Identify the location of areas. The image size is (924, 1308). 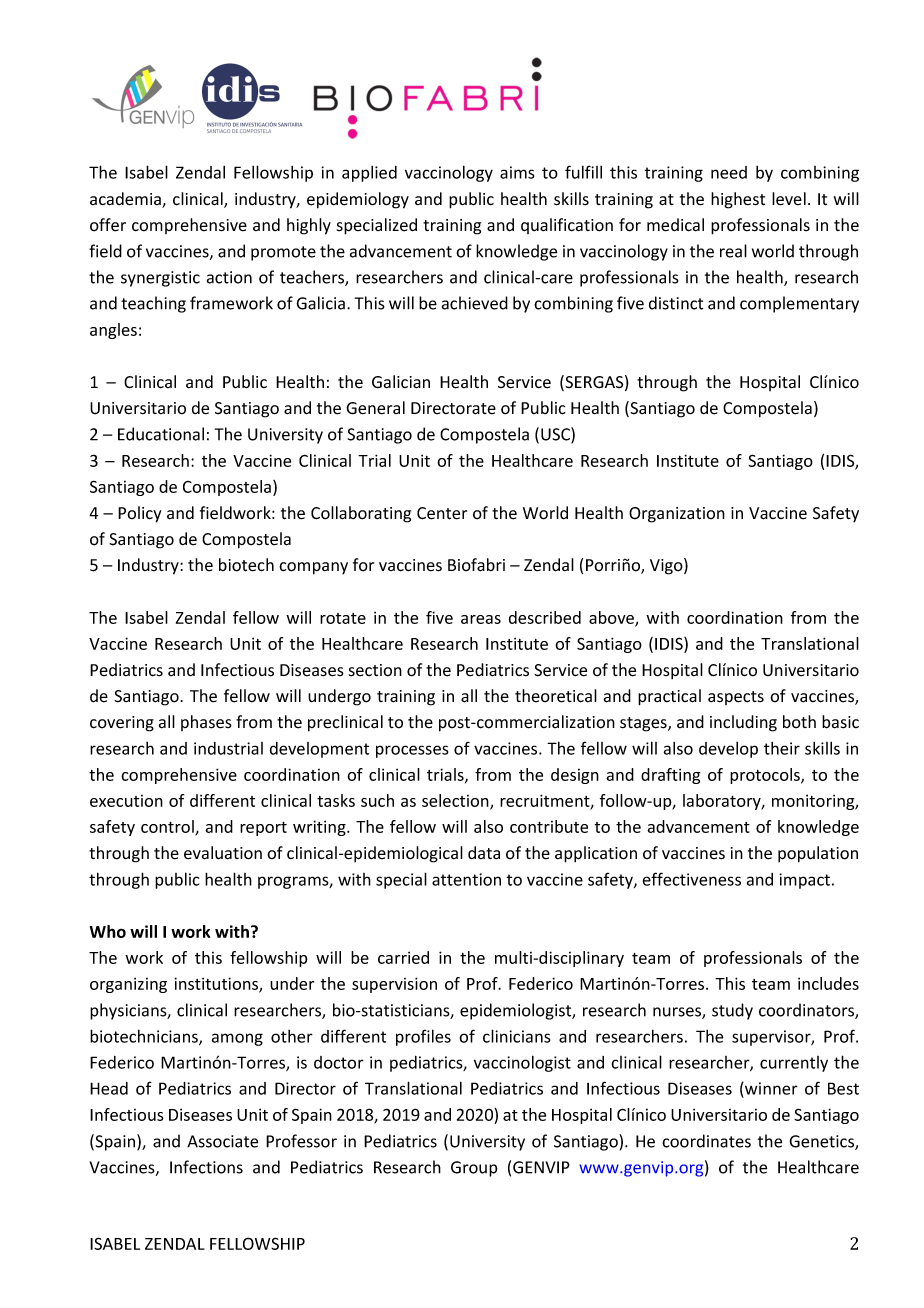
(481, 619).
